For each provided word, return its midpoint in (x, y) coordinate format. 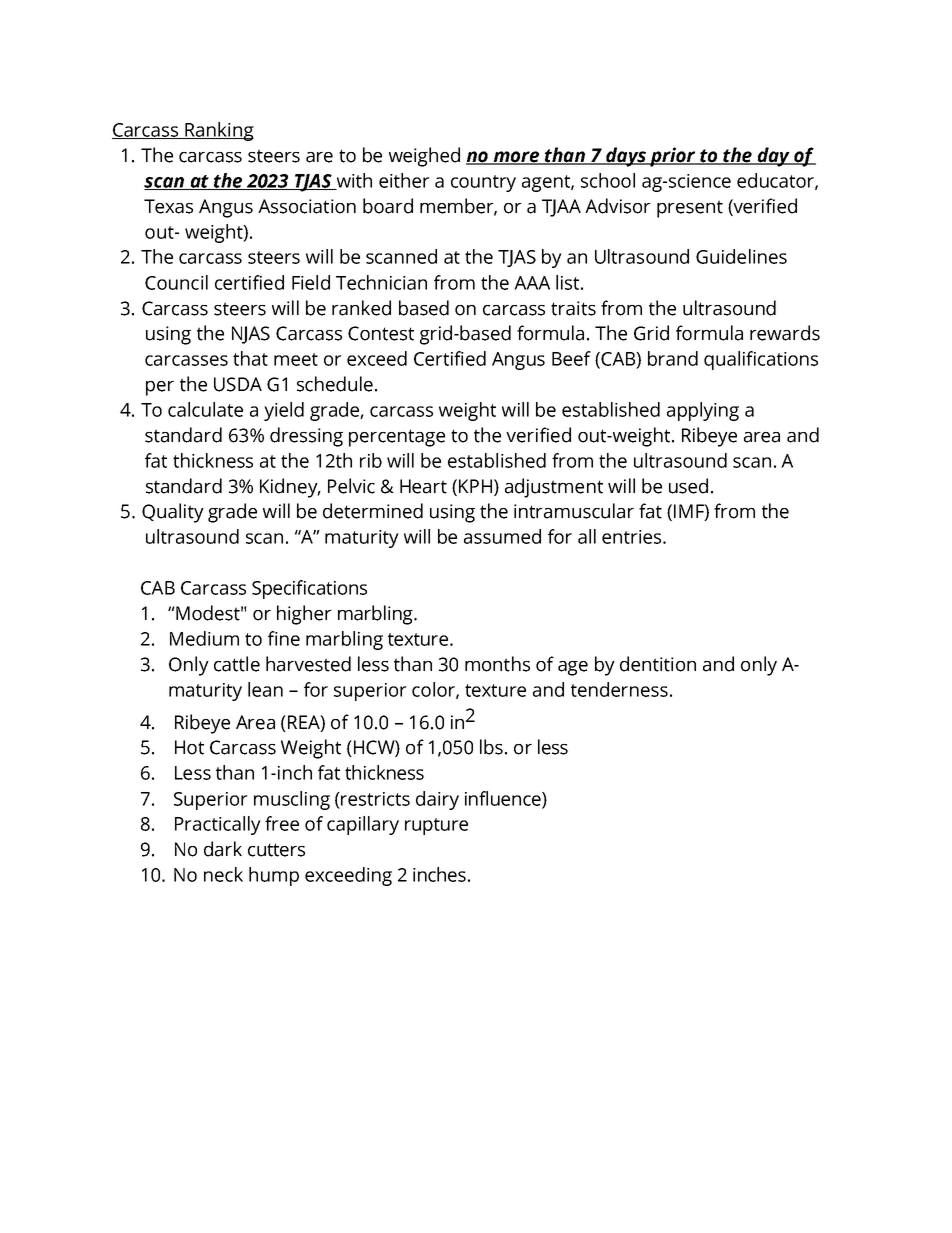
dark (223, 849)
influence (504, 799)
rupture (436, 826)
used (688, 486)
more (516, 158)
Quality (173, 513)
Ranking (218, 131)
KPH (474, 486)
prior (673, 157)
